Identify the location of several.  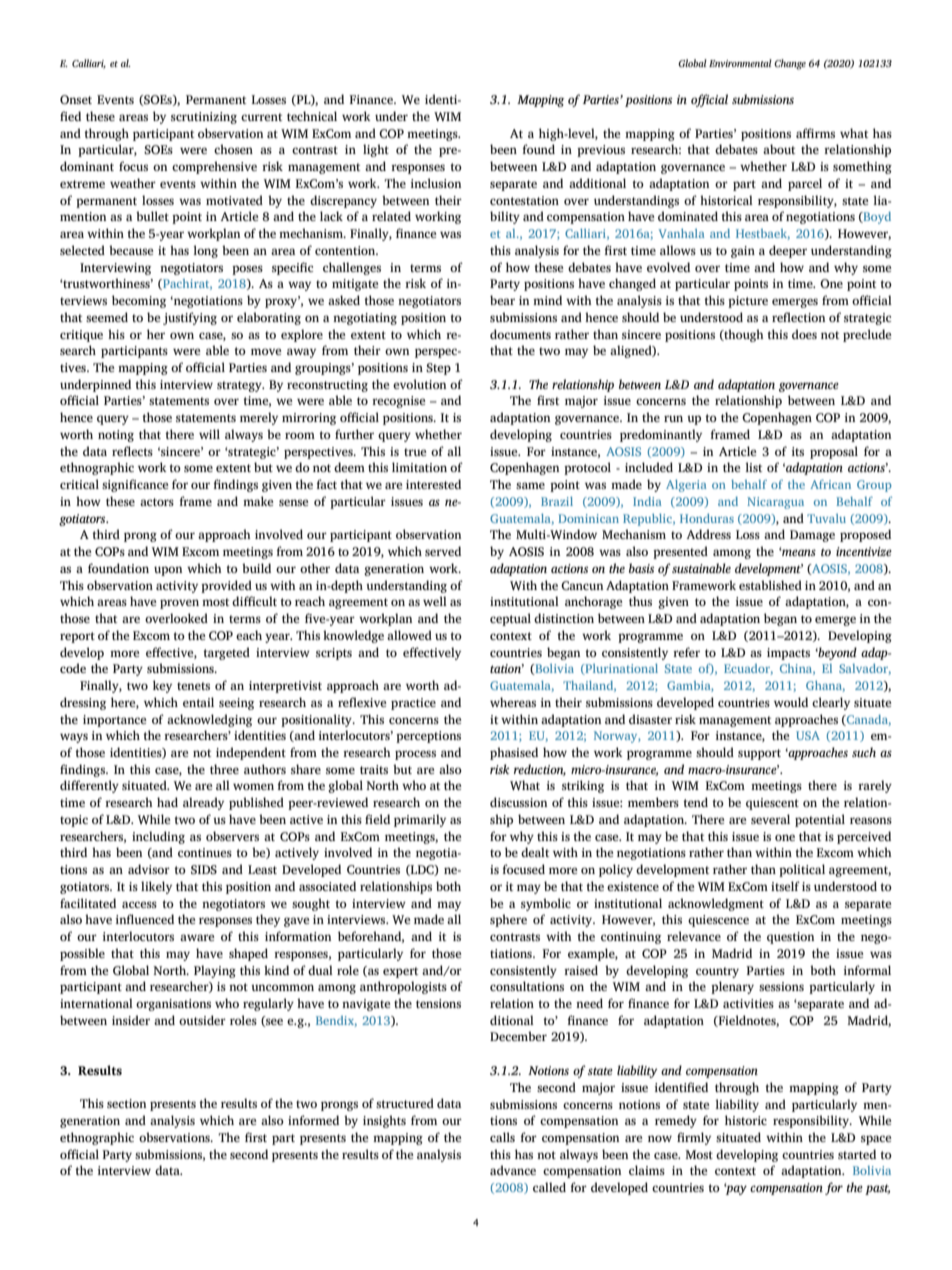
(770, 819).
